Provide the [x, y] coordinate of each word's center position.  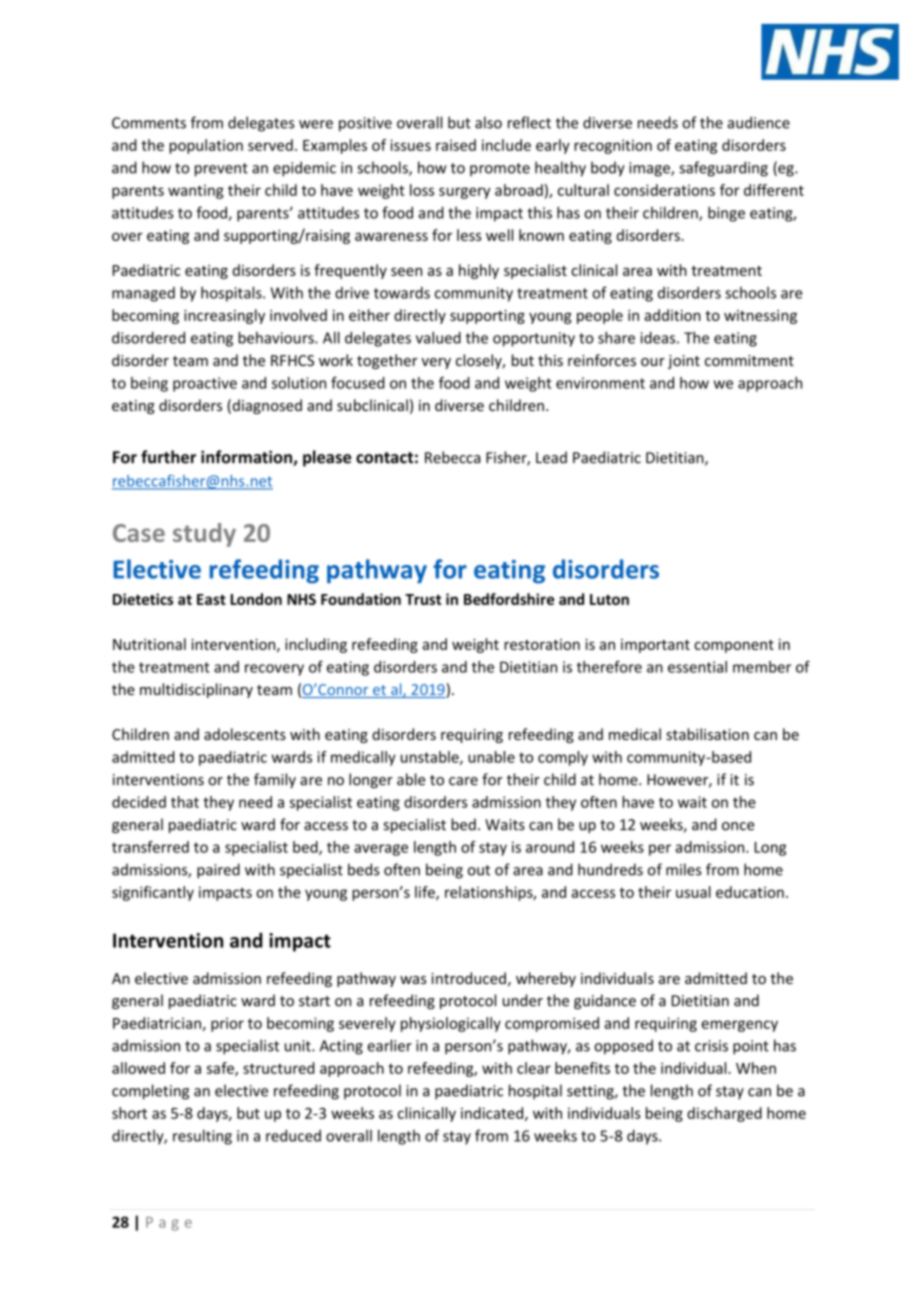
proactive [205, 384]
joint [684, 362]
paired [218, 871]
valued [438, 337]
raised [456, 145]
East [211, 599]
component [734, 646]
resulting [202, 1137]
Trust [423, 599]
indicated [493, 1114]
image [650, 169]
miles [683, 869]
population [206, 146]
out [479, 870]
